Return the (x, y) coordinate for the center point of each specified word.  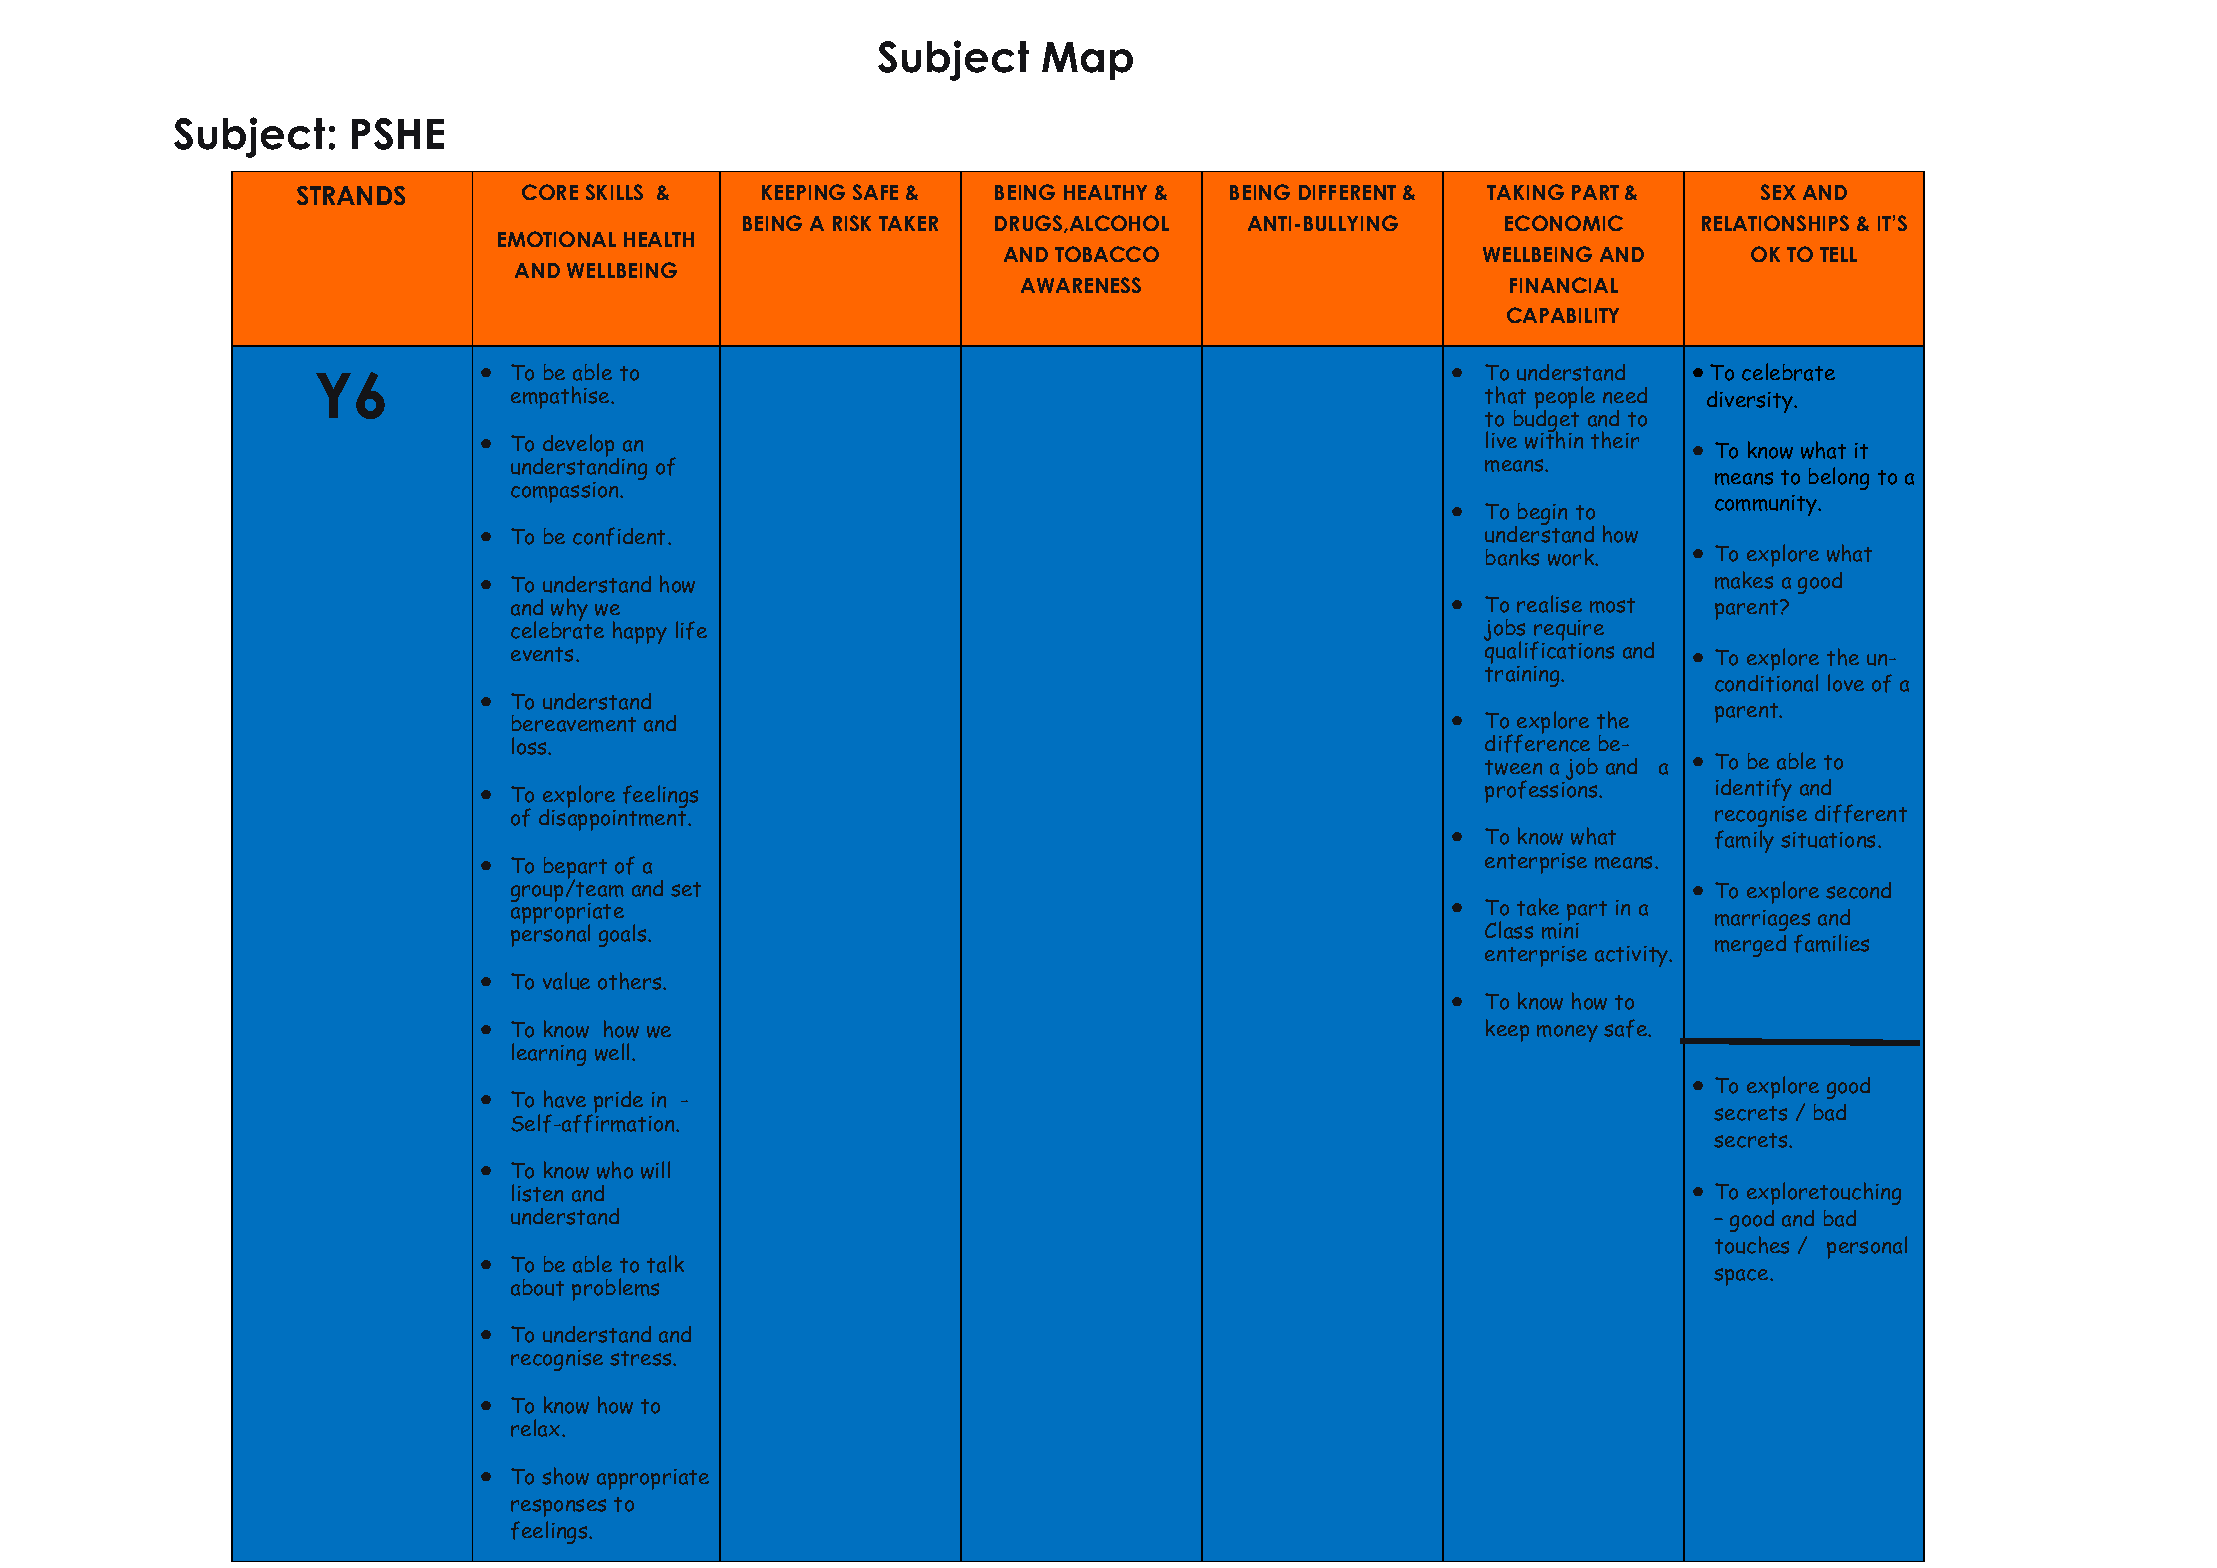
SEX (1778, 192)
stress (642, 1358)
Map (1087, 61)
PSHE (398, 134)
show (565, 1476)
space (1742, 1277)
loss (530, 746)
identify (1754, 789)
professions (1542, 790)
